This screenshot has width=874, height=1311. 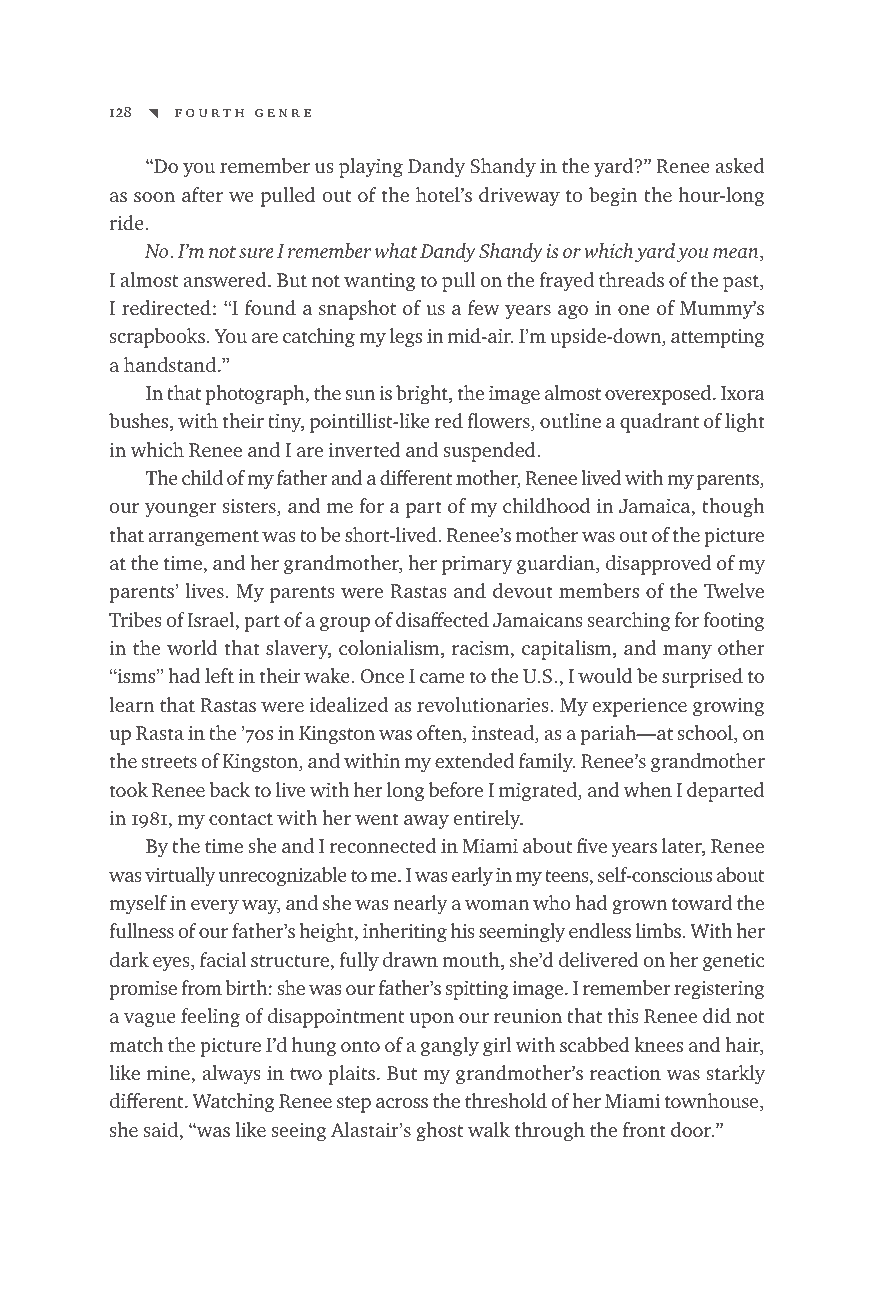 I want to click on after, so click(x=202, y=194).
